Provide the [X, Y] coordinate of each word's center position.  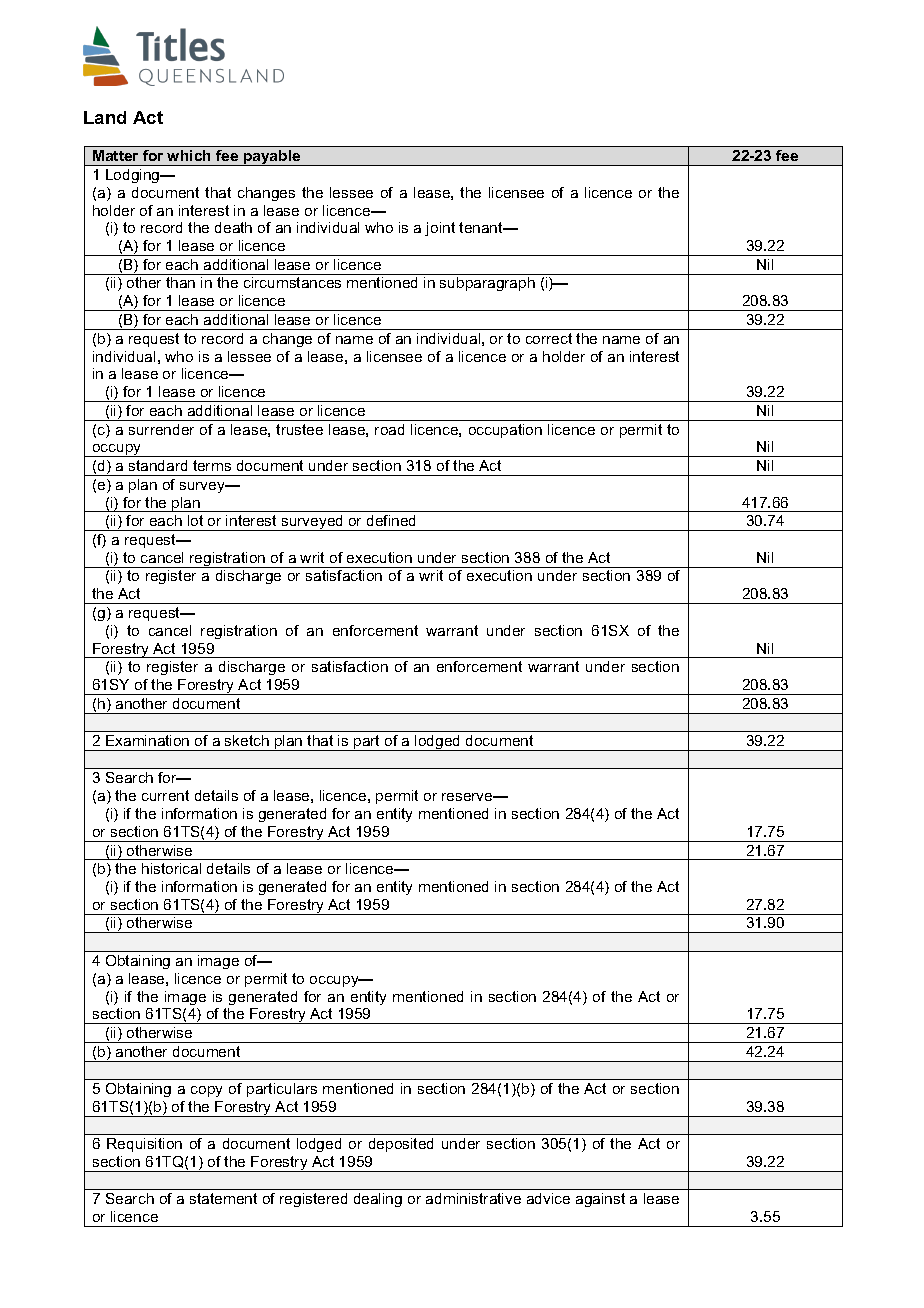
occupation [505, 431]
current [165, 795]
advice [548, 1198]
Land [105, 117]
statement [223, 1198]
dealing [378, 1200]
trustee [299, 429]
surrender [161, 429]
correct [549, 338]
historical [171, 868]
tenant [482, 227]
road [389, 429]
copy [206, 1091]
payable [272, 158]
